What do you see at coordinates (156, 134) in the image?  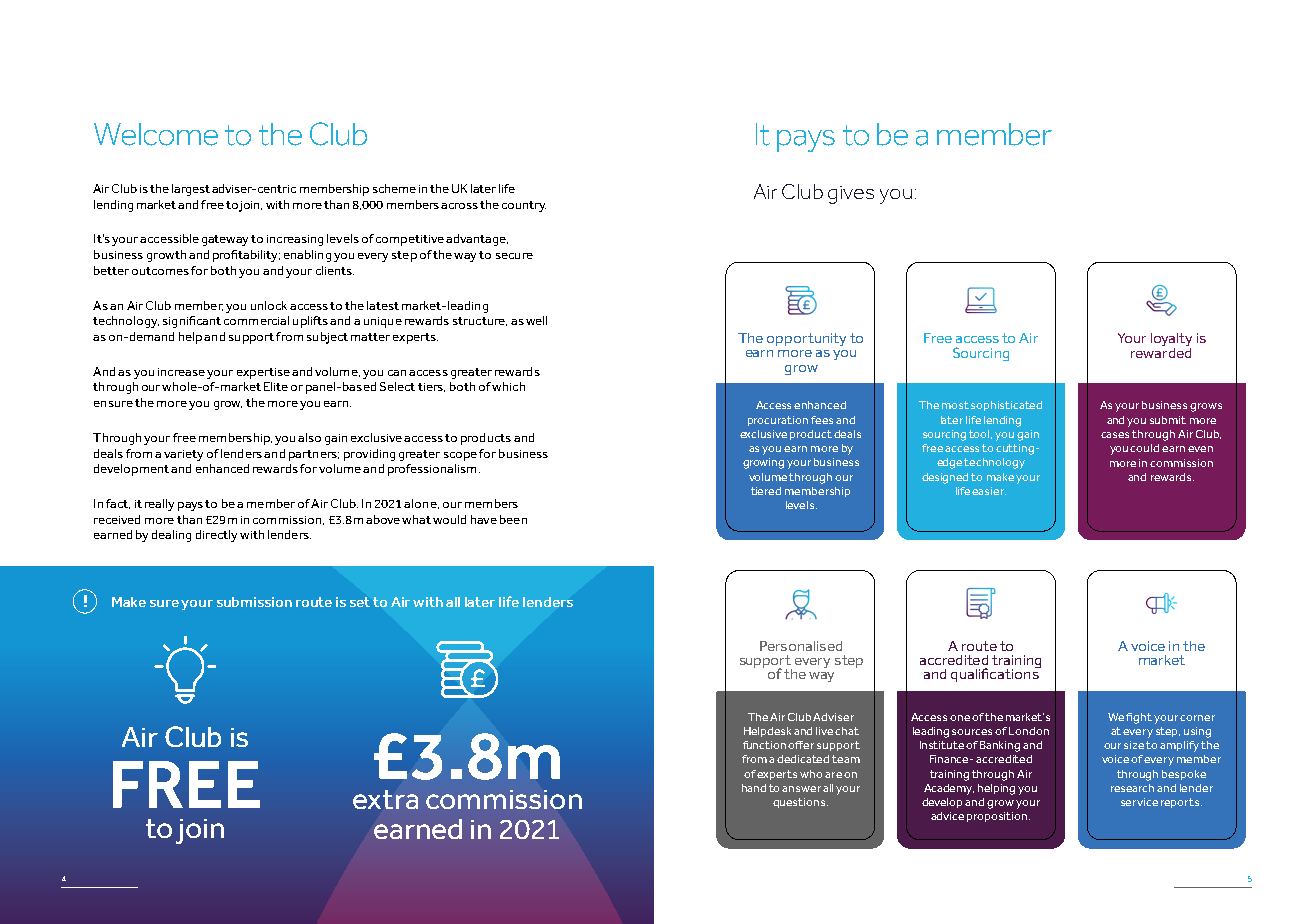 I see `Welcome` at bounding box center [156, 134].
